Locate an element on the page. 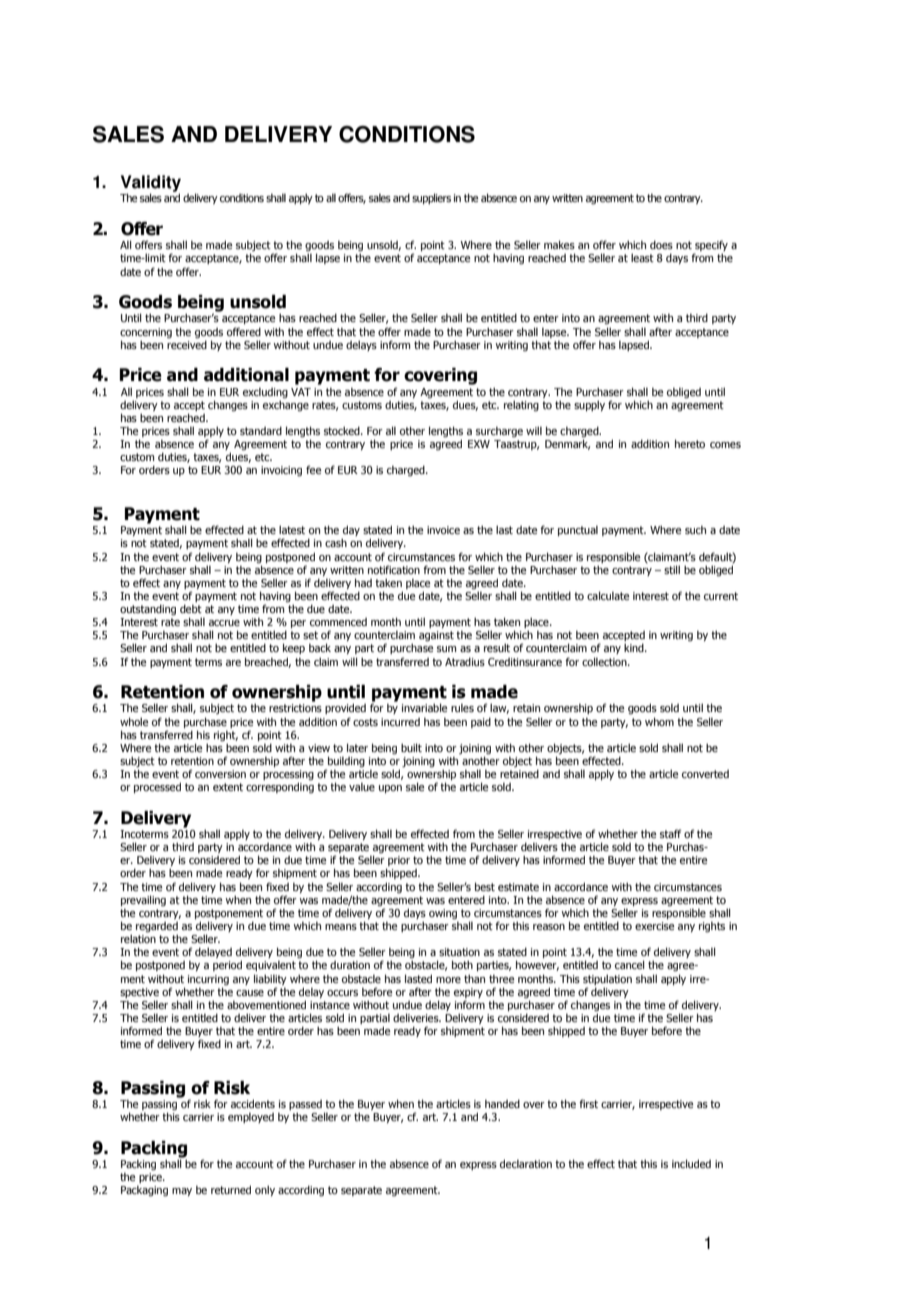  surcharge is located at coordinates (499, 431).
